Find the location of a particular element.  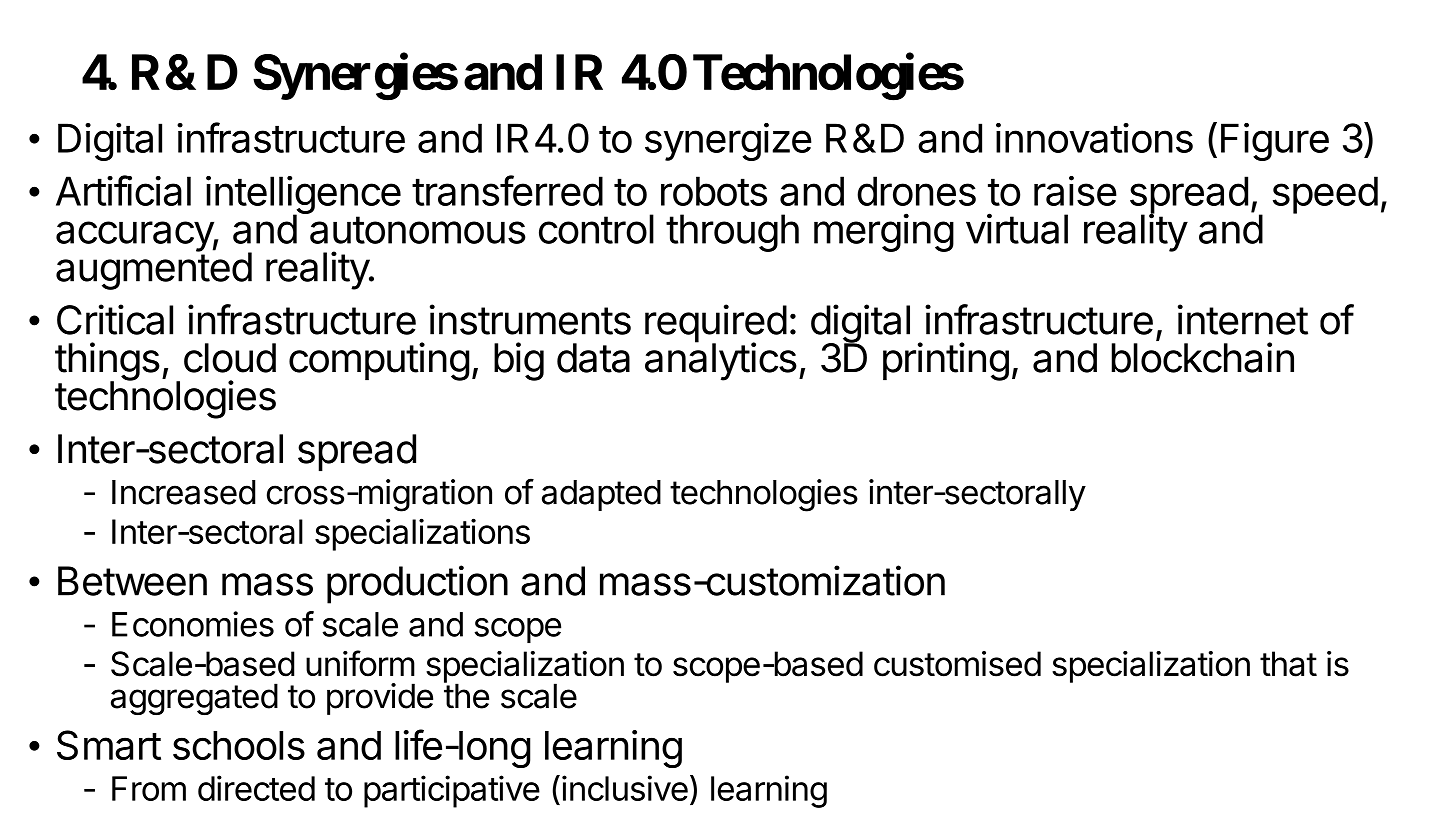

directed is located at coordinates (256, 788).
